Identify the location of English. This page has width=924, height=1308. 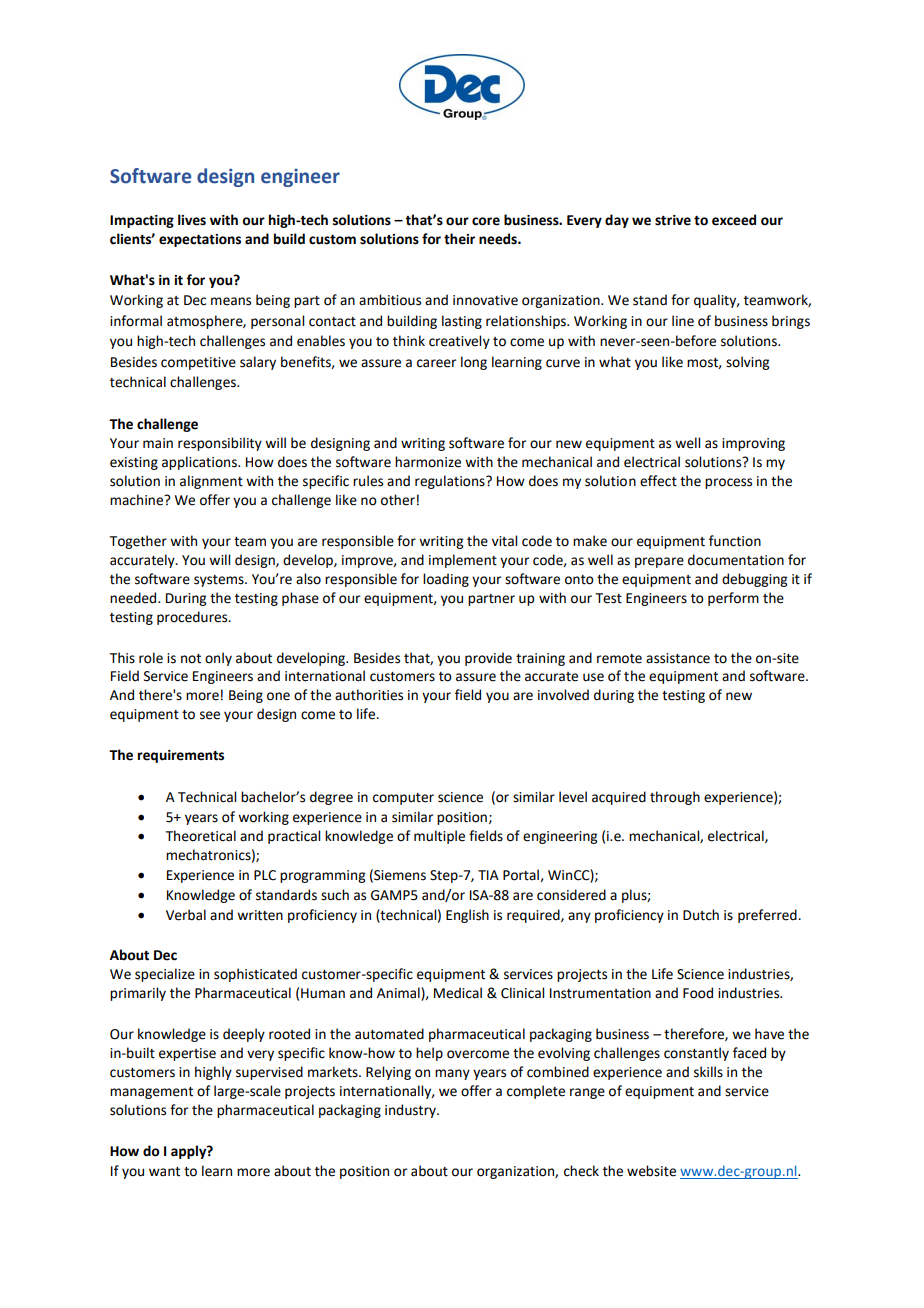
(467, 916).
